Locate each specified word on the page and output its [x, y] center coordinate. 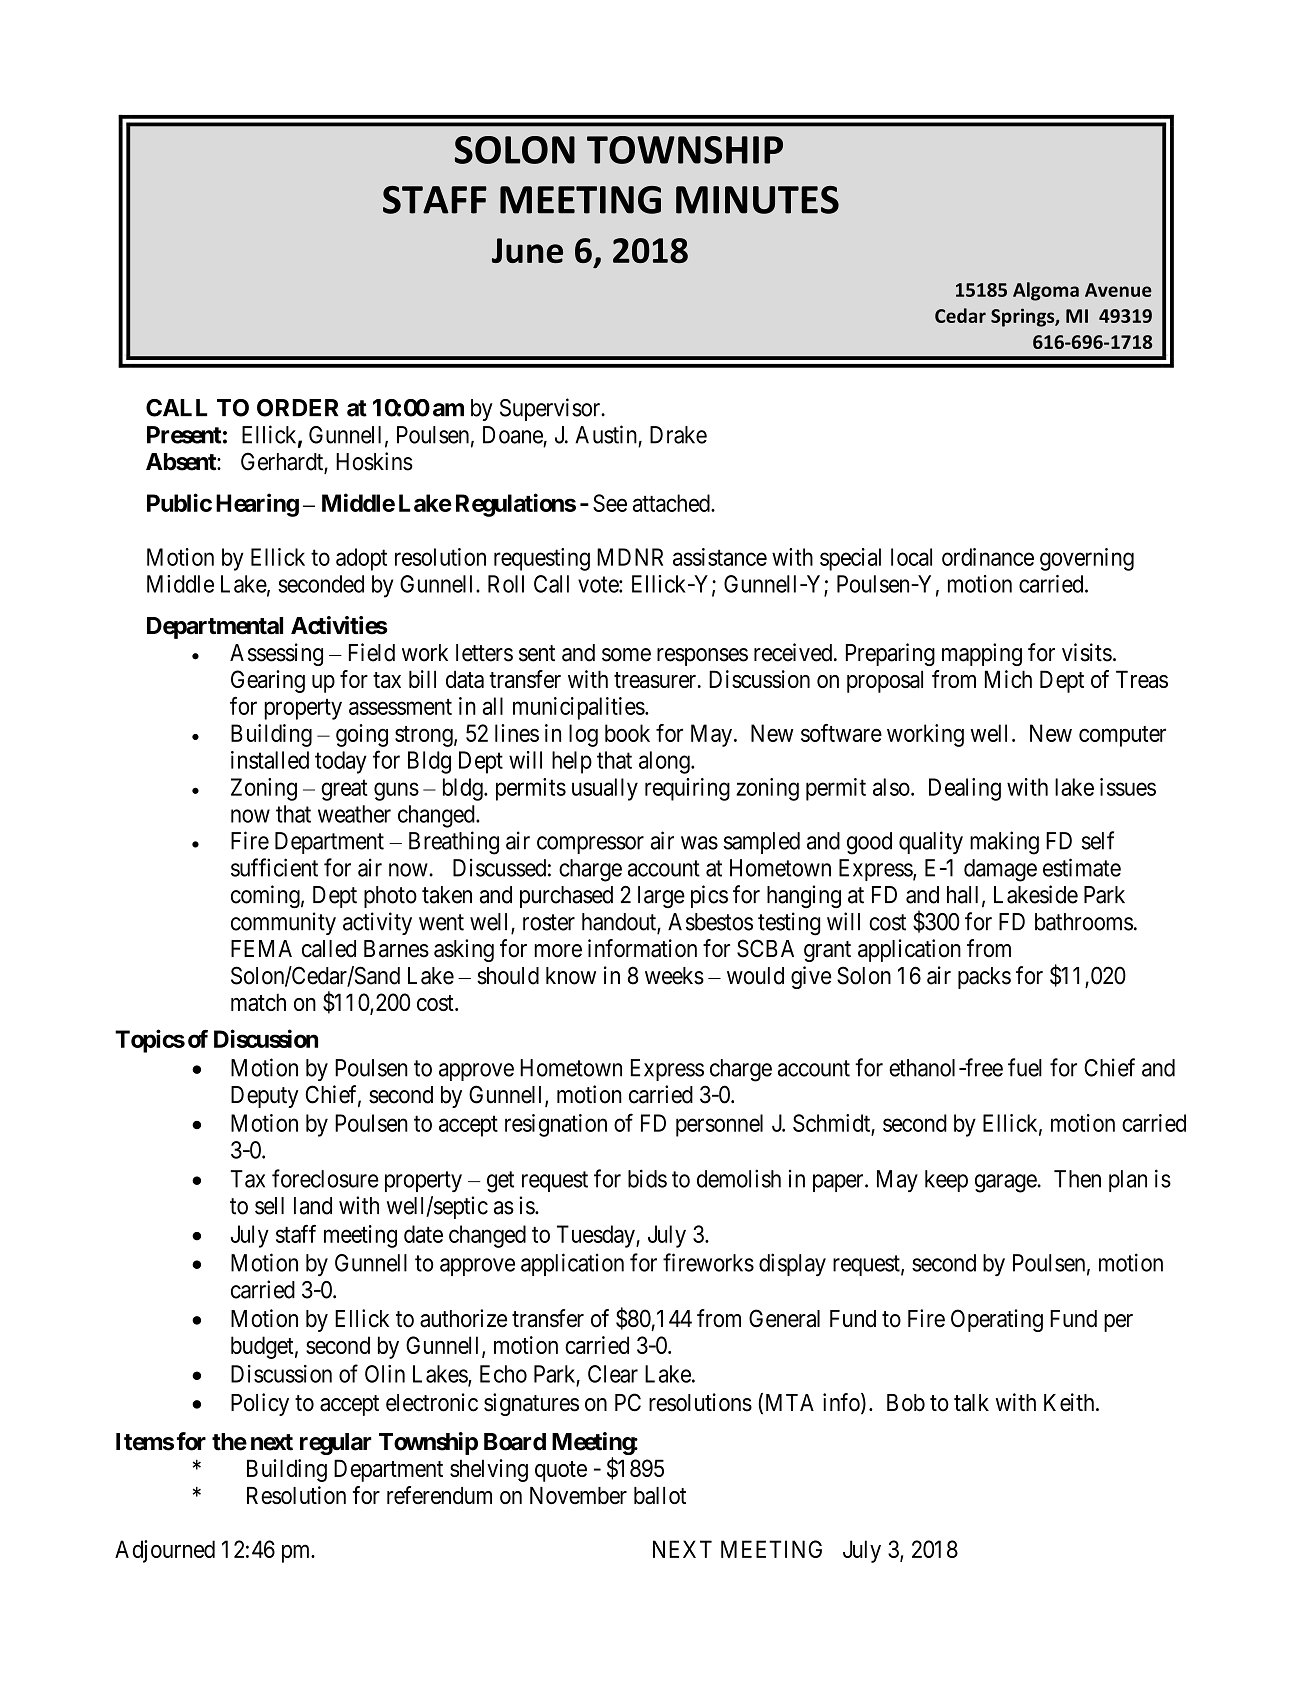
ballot [660, 1496]
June [527, 250]
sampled [761, 843]
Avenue [1118, 290]
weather [354, 814]
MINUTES [757, 200]
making [1004, 843]
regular [336, 1444]
